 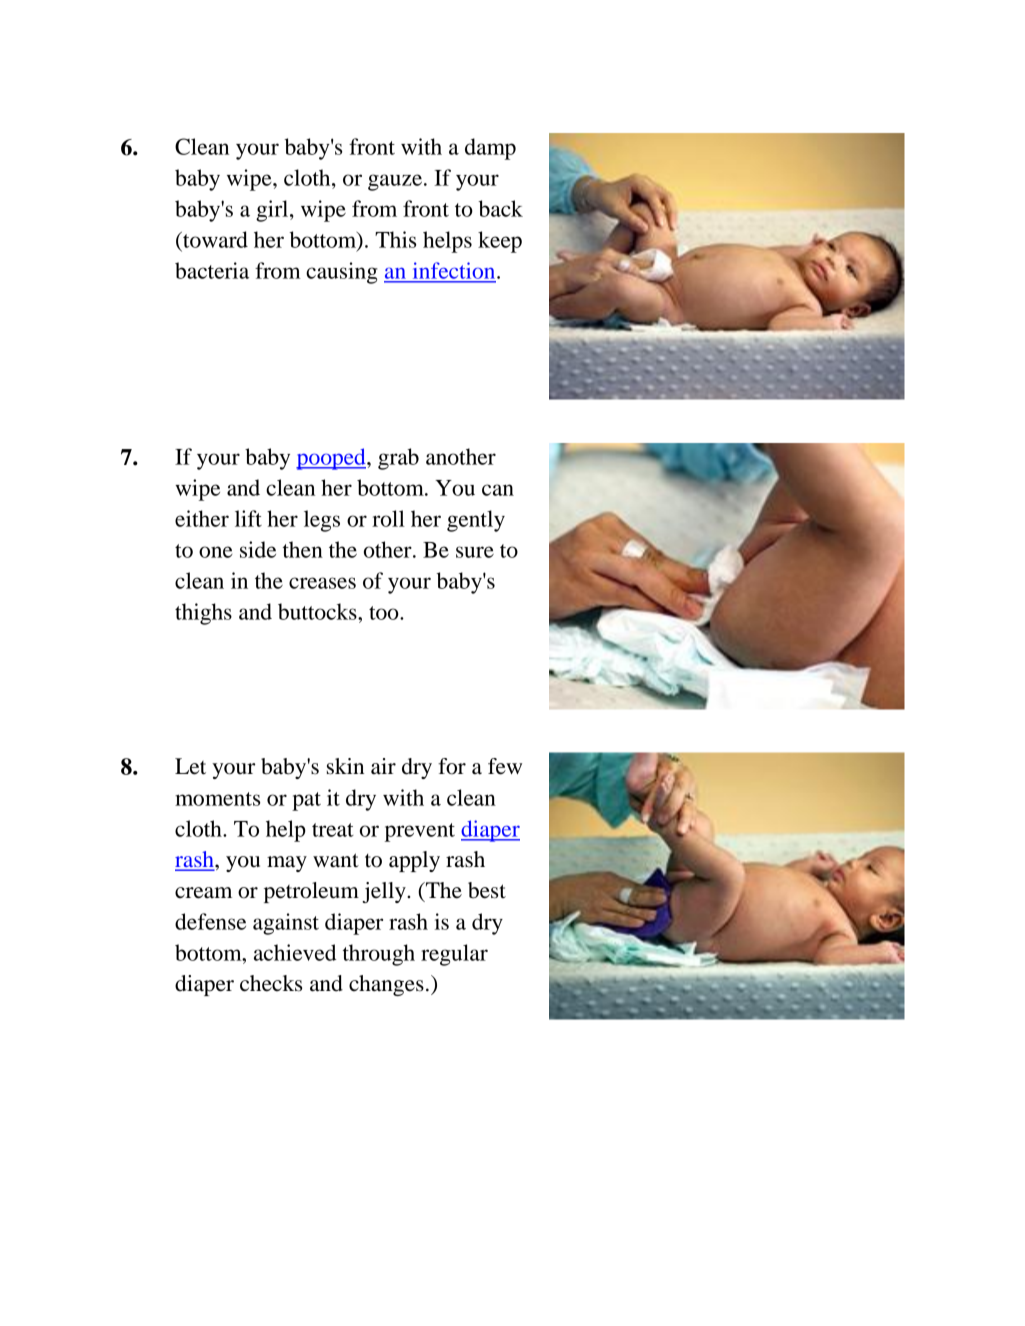 What do you see at coordinates (452, 766) in the screenshot?
I see `for` at bounding box center [452, 766].
